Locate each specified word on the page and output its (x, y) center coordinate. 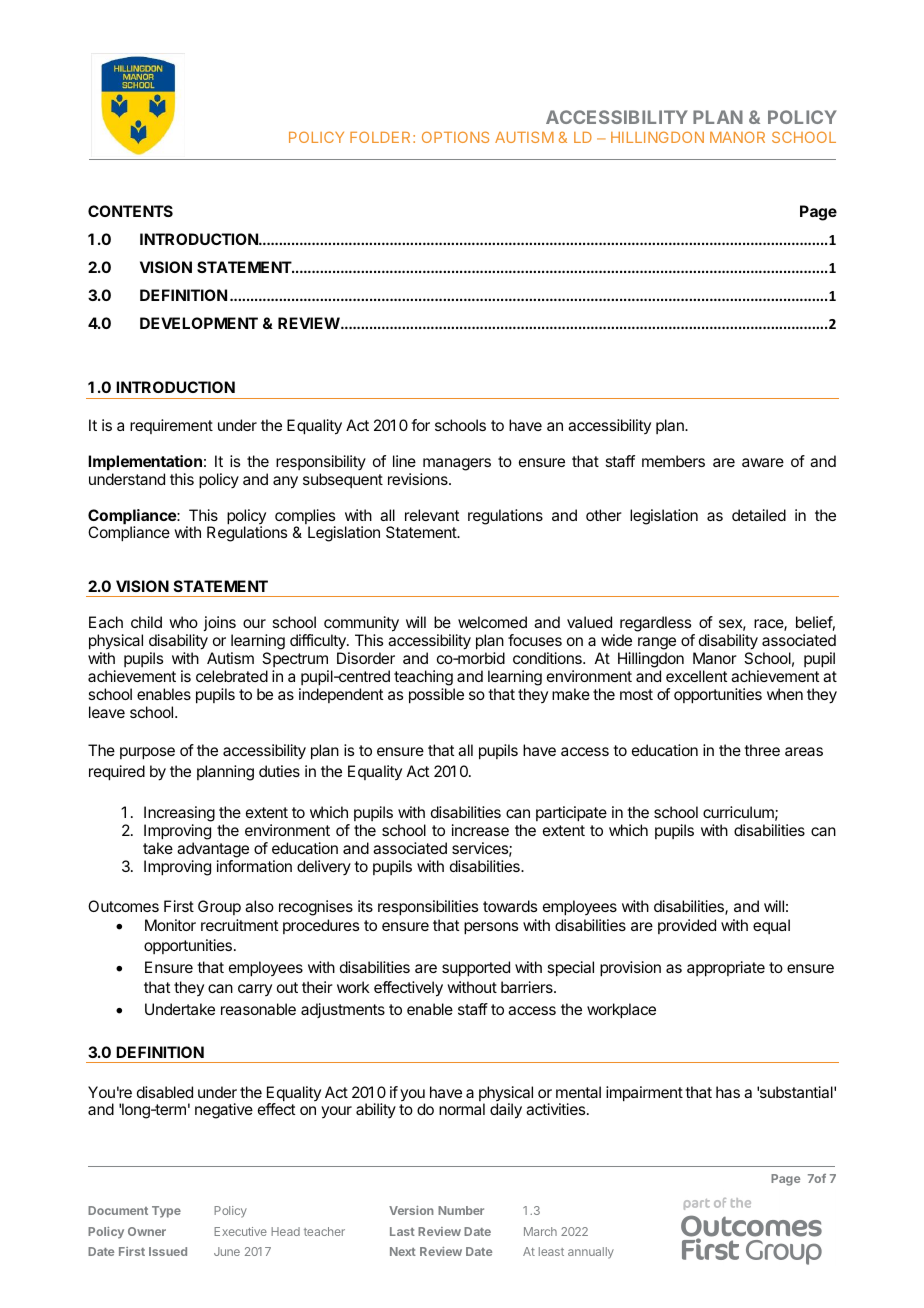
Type (166, 1212)
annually (591, 1253)
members (673, 461)
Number (461, 1210)
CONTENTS (130, 211)
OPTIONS (455, 137)
